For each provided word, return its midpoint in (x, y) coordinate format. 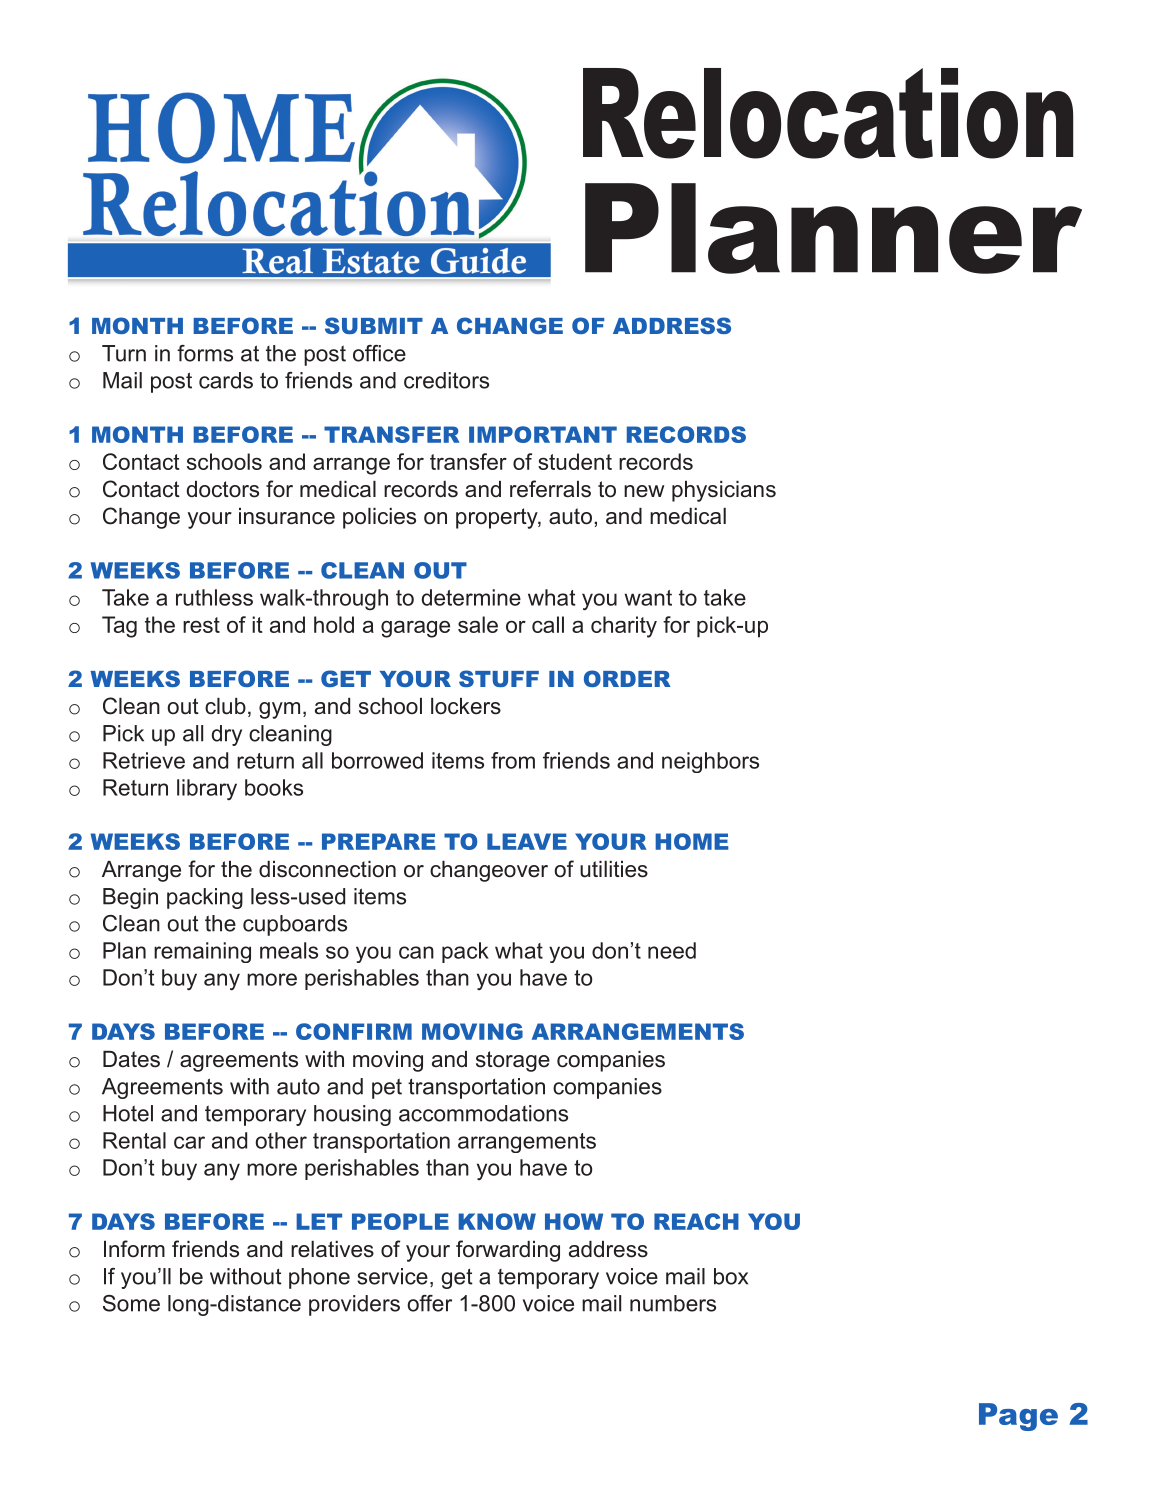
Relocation (828, 113)
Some (131, 1303)
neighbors (710, 762)
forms (205, 353)
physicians (724, 491)
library (207, 789)
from (513, 760)
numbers (673, 1303)
